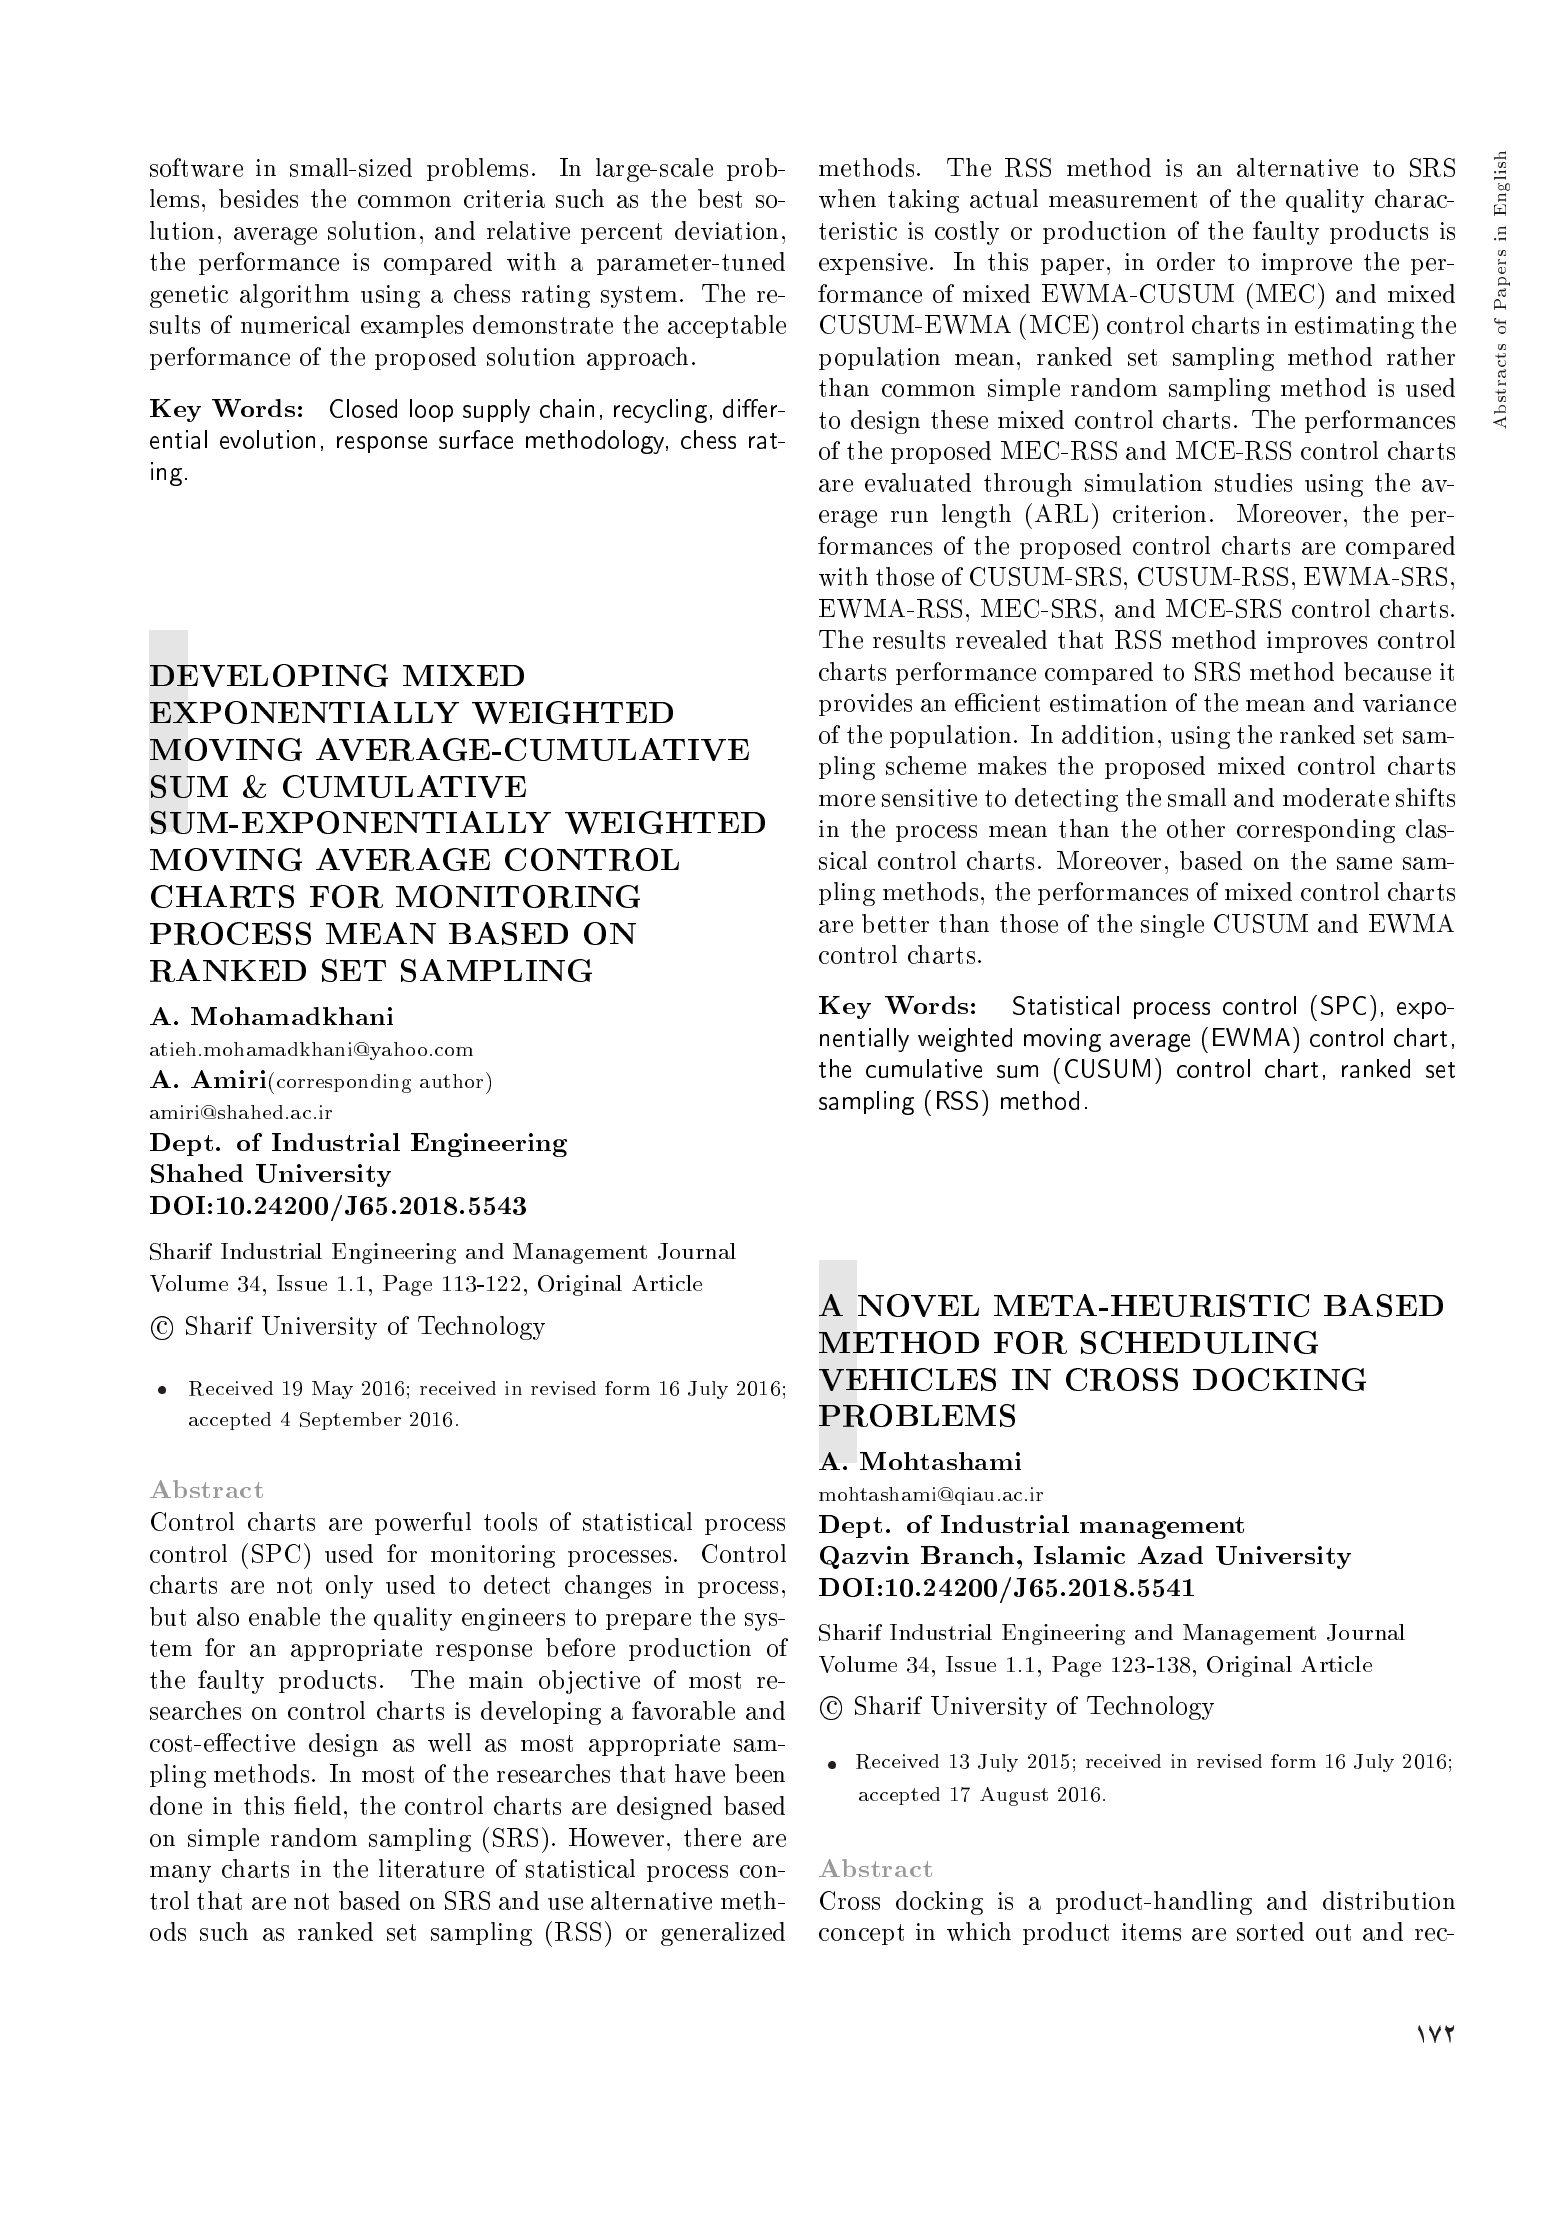 Image resolution: width=1568 pixels, height=2219 pixels. Describe the element at coordinates (294, 296) in the screenshot. I see `algorithm` at that location.
